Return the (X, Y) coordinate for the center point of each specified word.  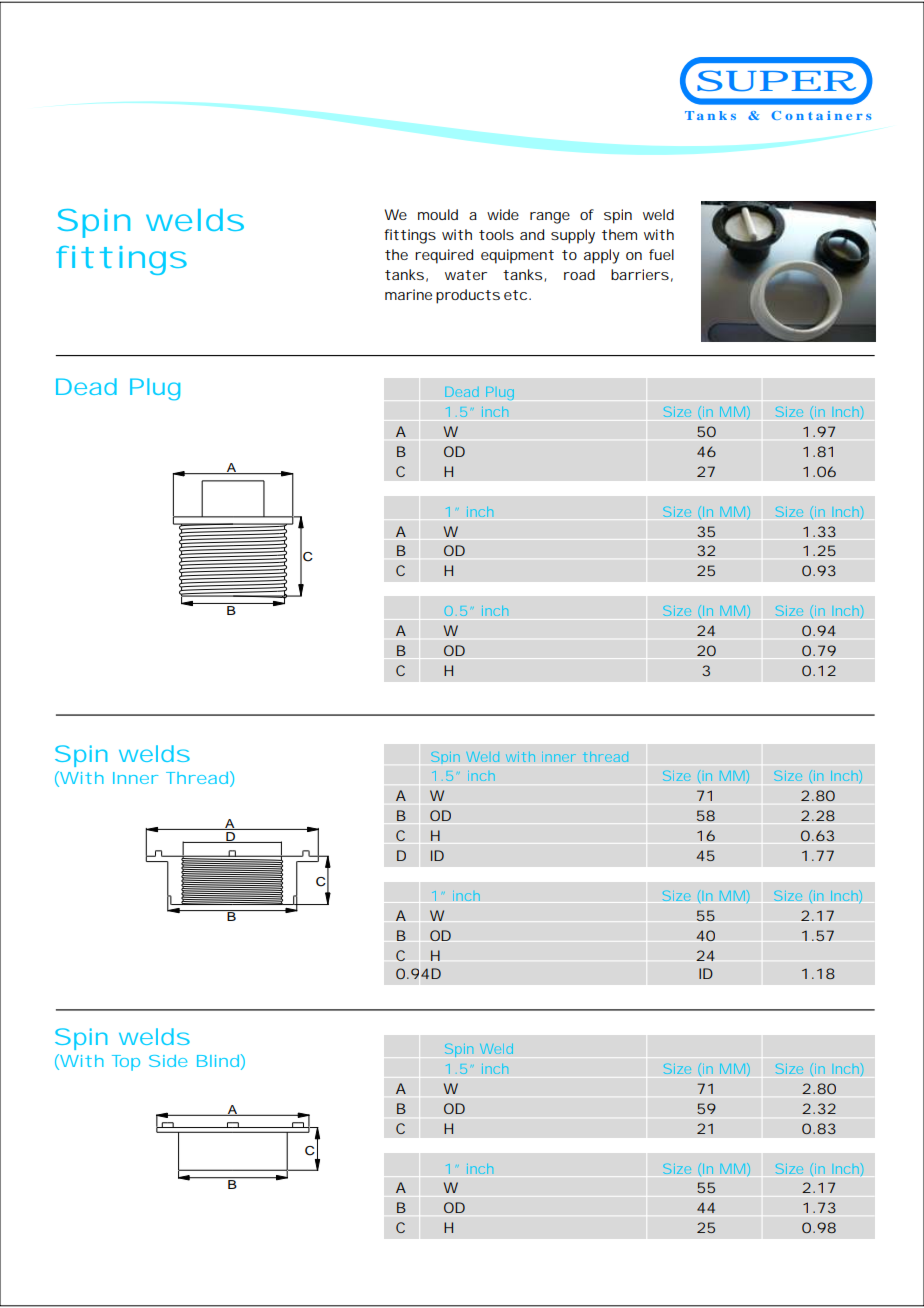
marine (408, 294)
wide (503, 214)
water (466, 275)
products (468, 296)
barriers (640, 274)
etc (515, 295)
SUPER (775, 81)
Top (126, 1063)
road (579, 274)
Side (168, 1061)
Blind (218, 1061)
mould (438, 214)
